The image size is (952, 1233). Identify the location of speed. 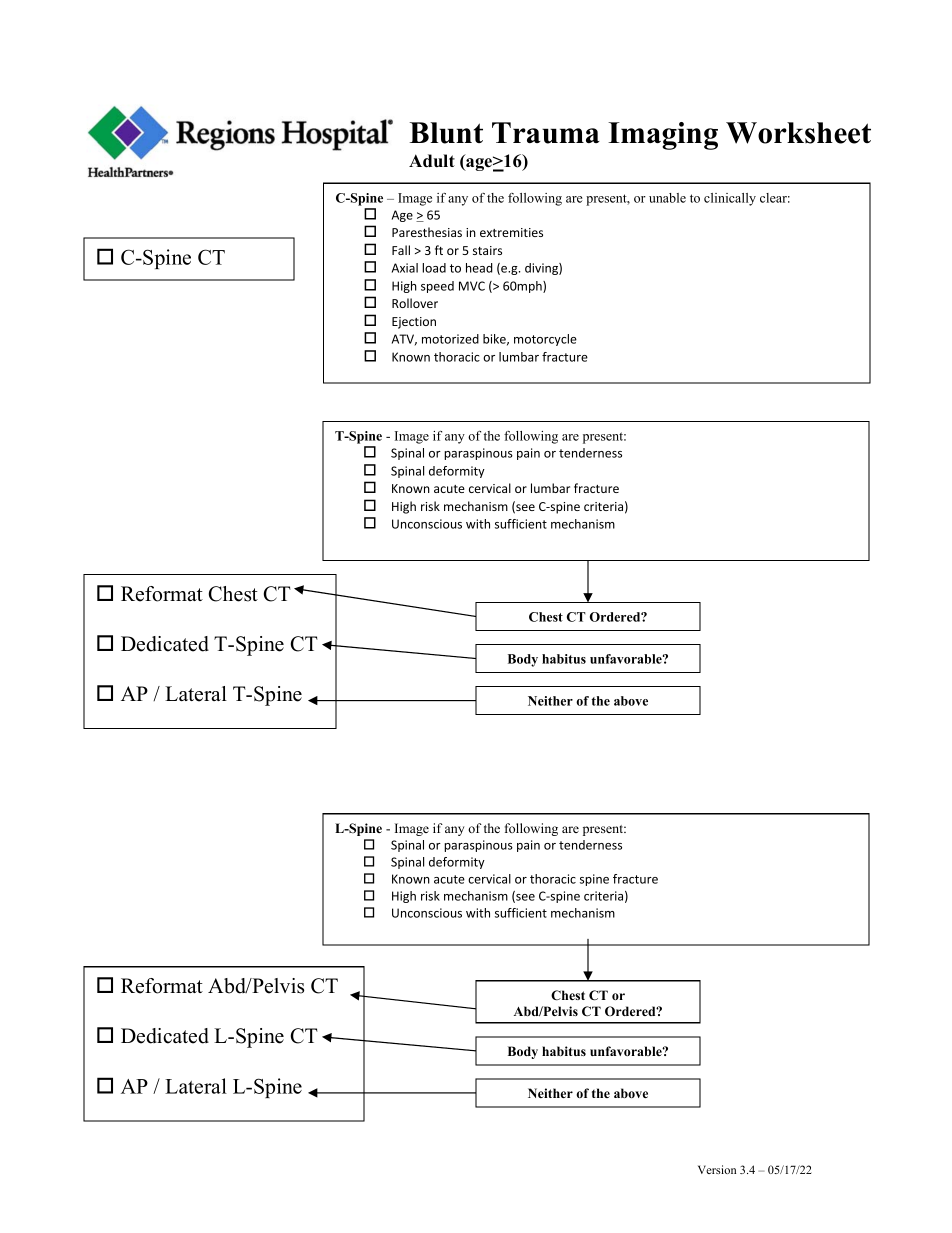
(437, 287).
